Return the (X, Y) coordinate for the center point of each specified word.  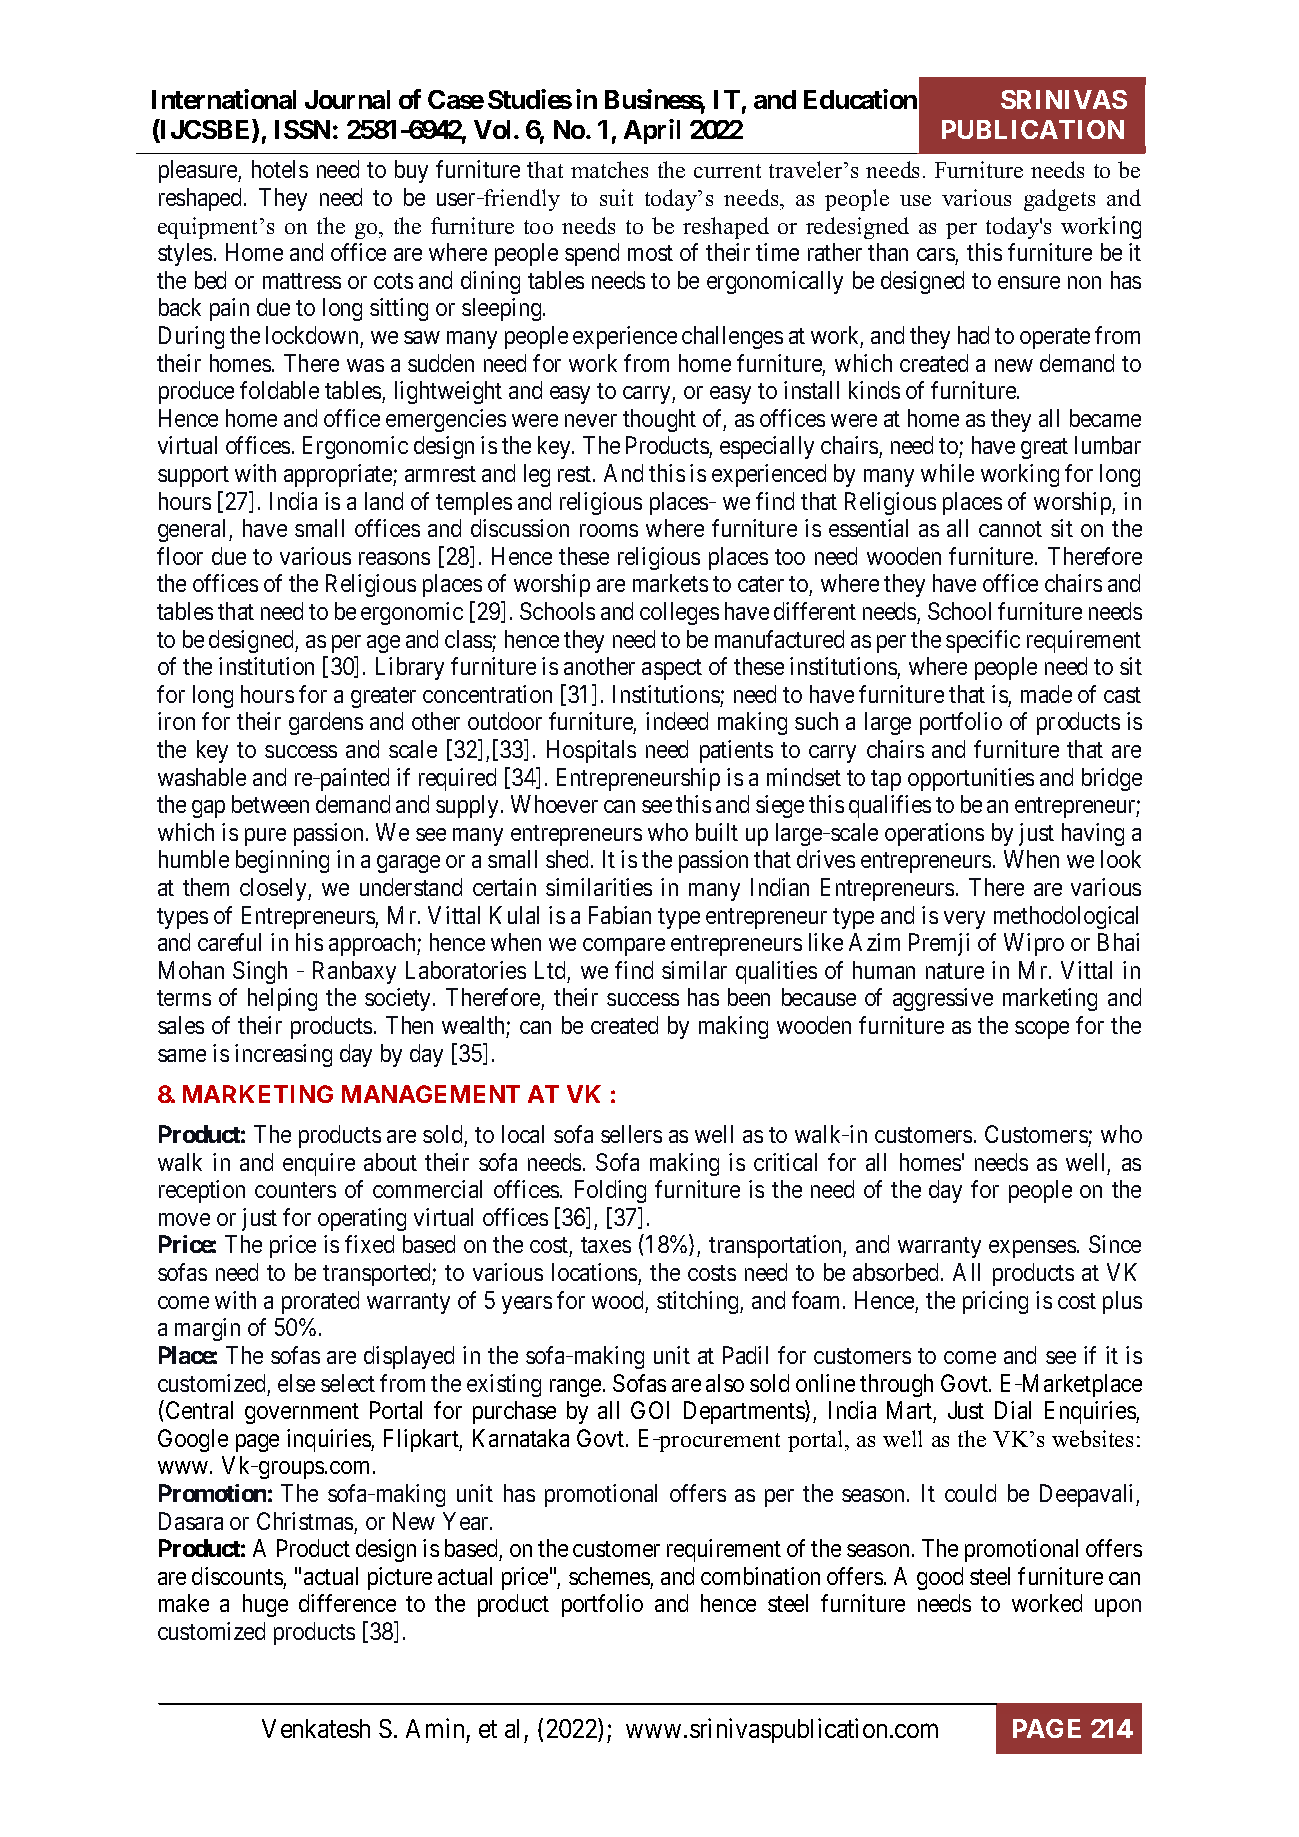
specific (983, 641)
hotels (280, 169)
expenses (1032, 1249)
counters (295, 1190)
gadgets (1059, 200)
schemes (609, 1576)
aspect (672, 669)
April (652, 131)
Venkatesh (316, 1728)
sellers (631, 1134)
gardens (326, 723)
